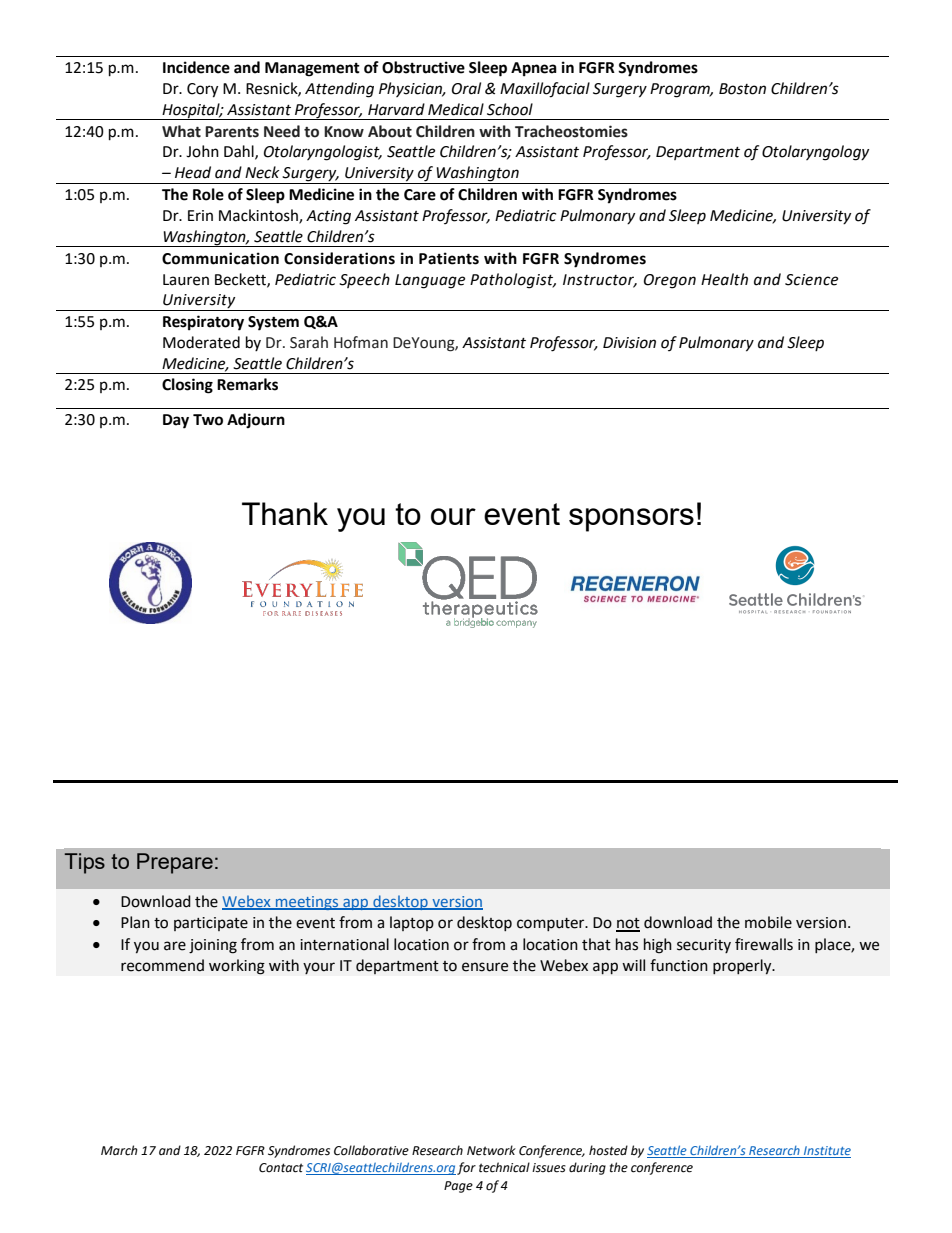  I want to click on March, so click(119, 1150).
